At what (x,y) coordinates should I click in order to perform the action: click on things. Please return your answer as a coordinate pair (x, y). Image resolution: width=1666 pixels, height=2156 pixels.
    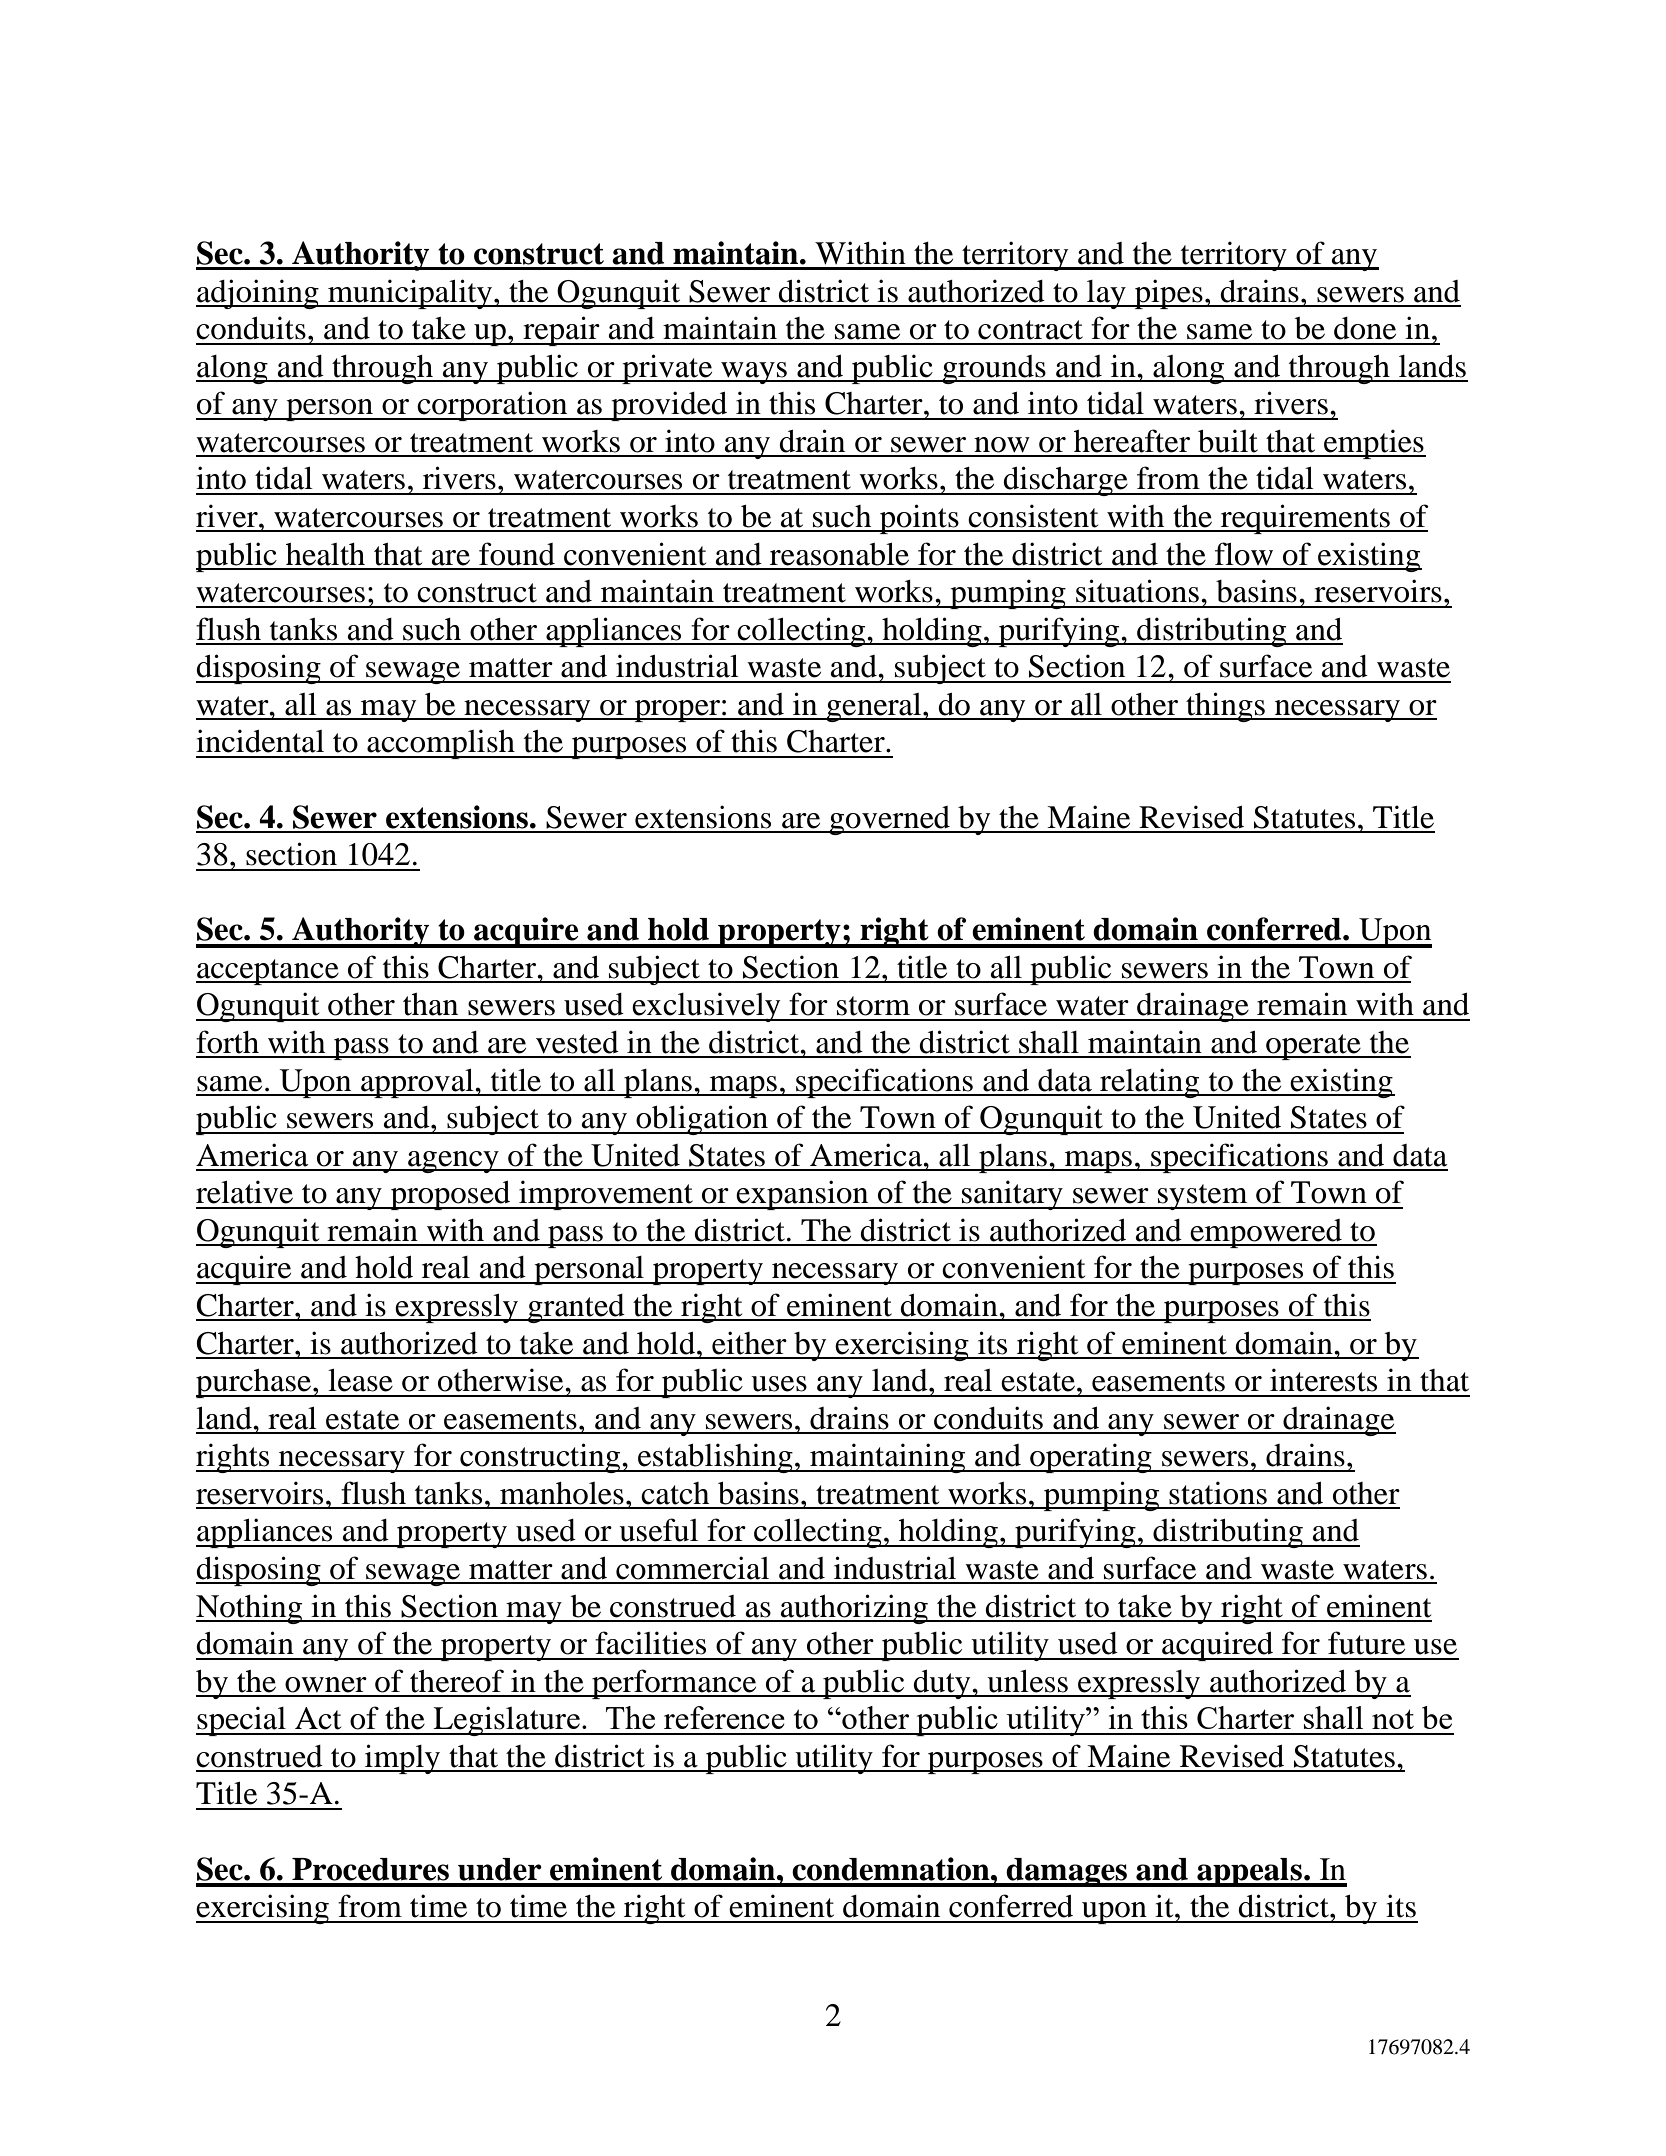
    Looking at the image, I should click on (1225, 707).
